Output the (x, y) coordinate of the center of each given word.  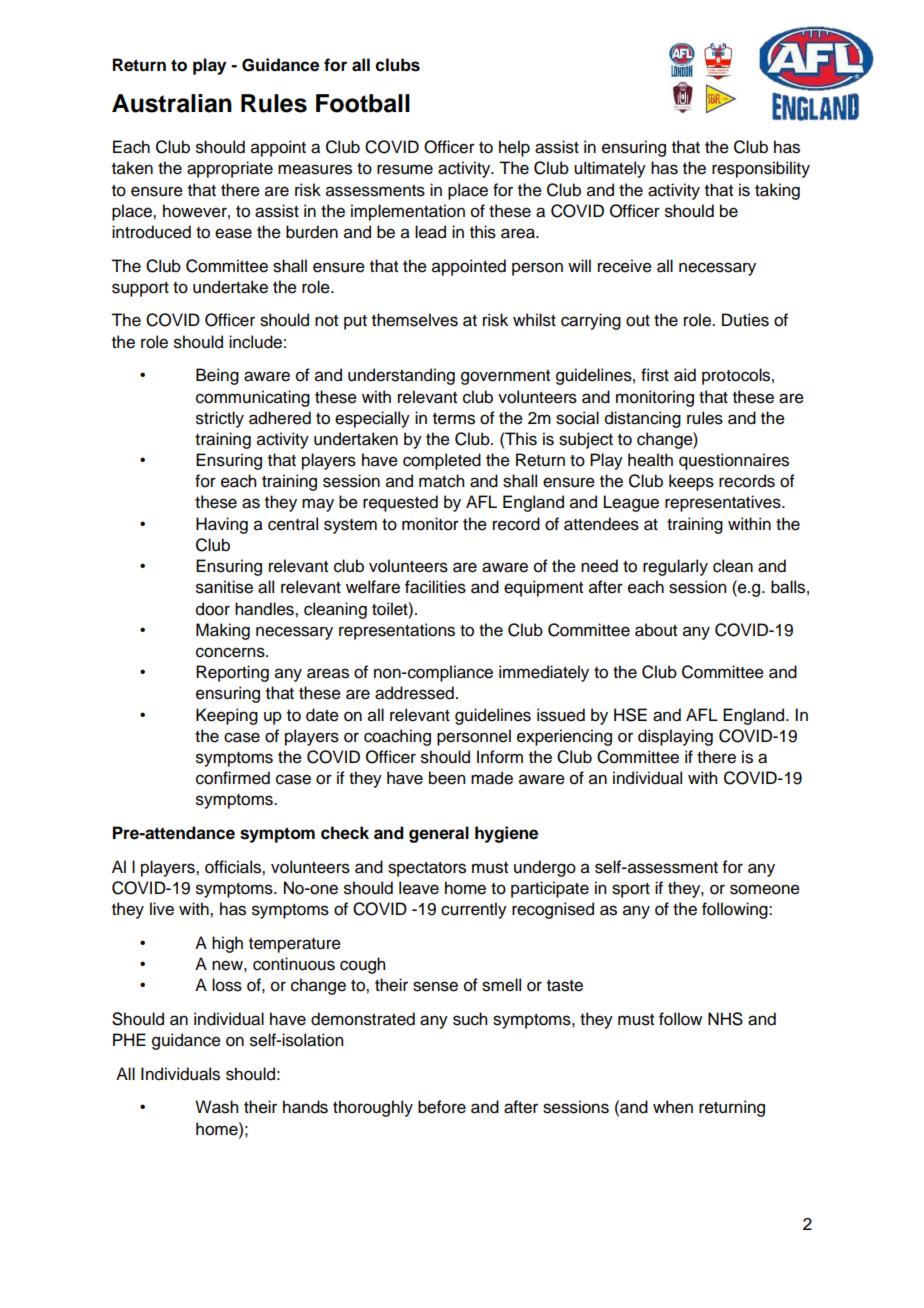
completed (442, 461)
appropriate (230, 169)
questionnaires (734, 461)
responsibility (761, 169)
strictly (220, 419)
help (514, 148)
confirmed (233, 778)
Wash (216, 1107)
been (447, 778)
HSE (630, 715)
